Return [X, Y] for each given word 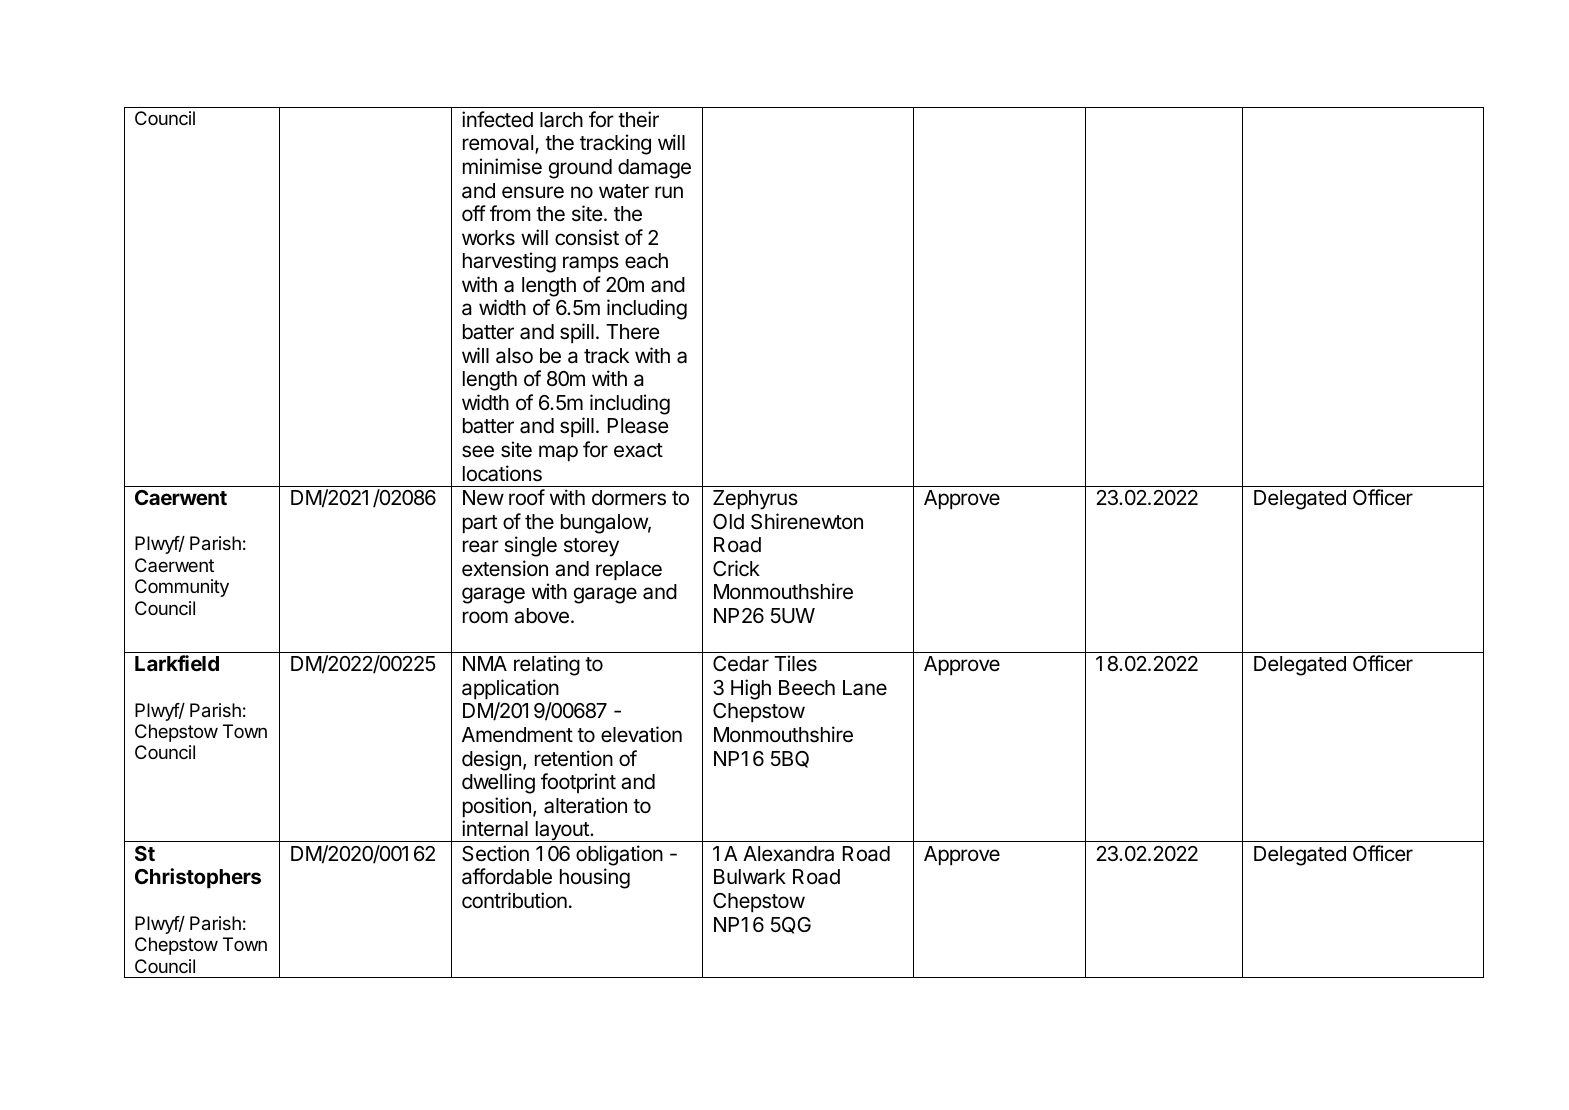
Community [182, 588]
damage [654, 169]
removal [498, 143]
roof [527, 497]
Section [495, 853]
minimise [502, 166]
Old [728, 522]
